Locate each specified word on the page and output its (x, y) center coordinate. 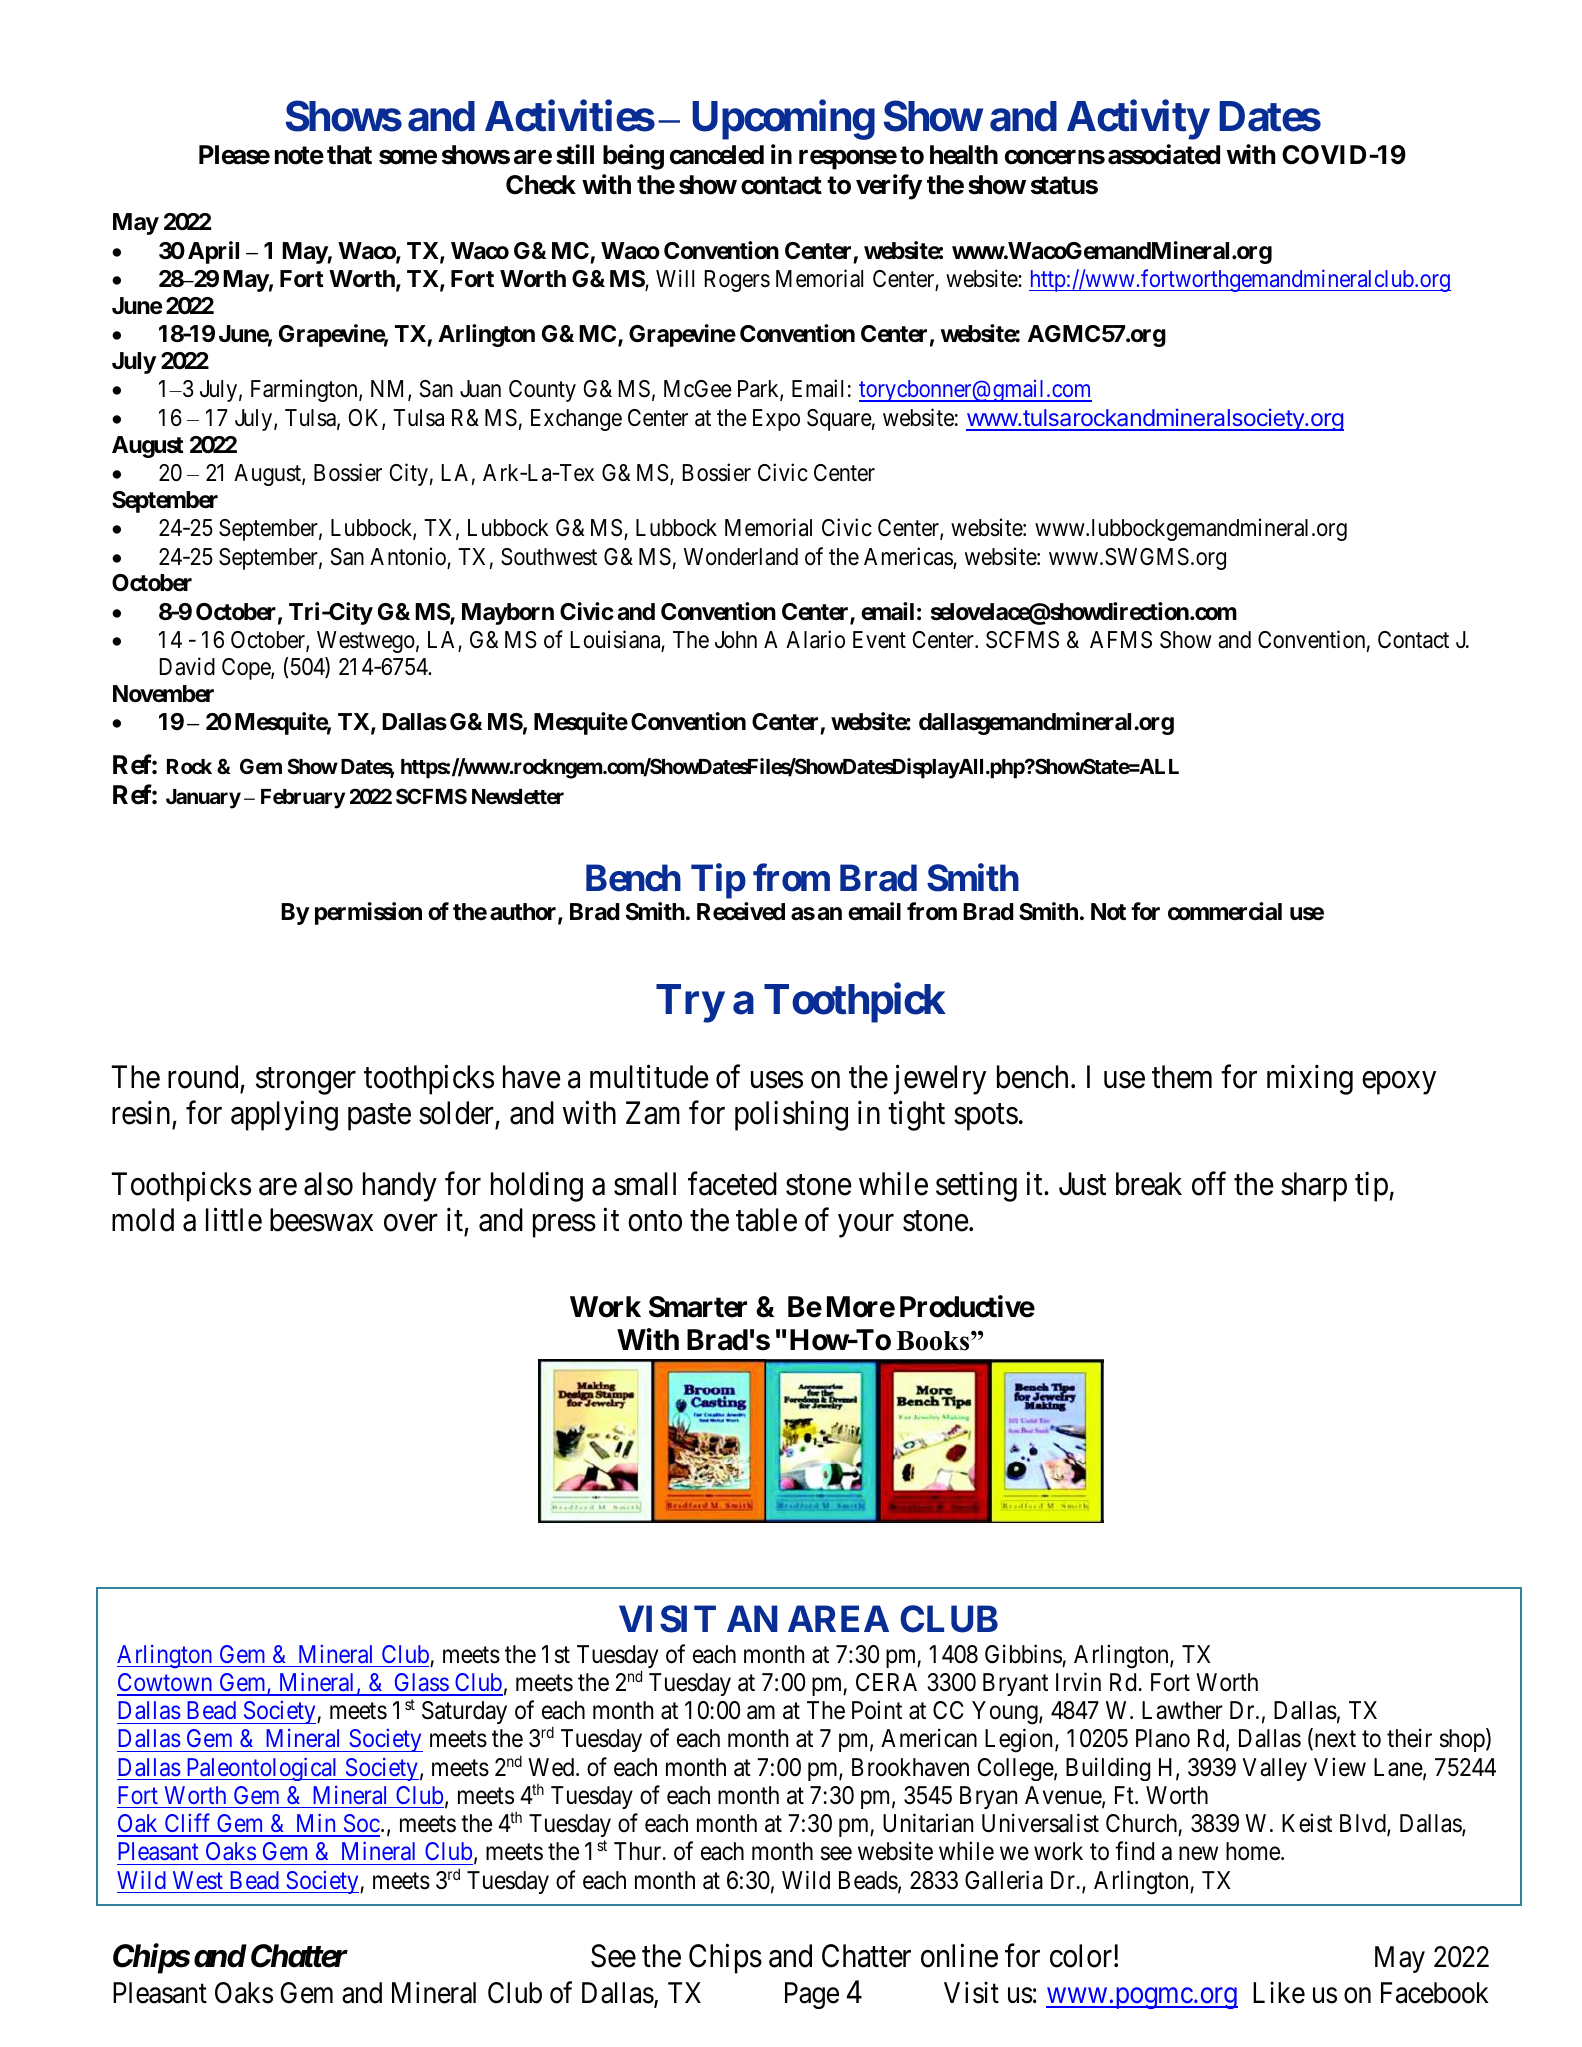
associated (1164, 154)
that (349, 155)
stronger (306, 1081)
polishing (791, 1116)
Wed (552, 1767)
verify (889, 187)
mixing (1310, 1080)
